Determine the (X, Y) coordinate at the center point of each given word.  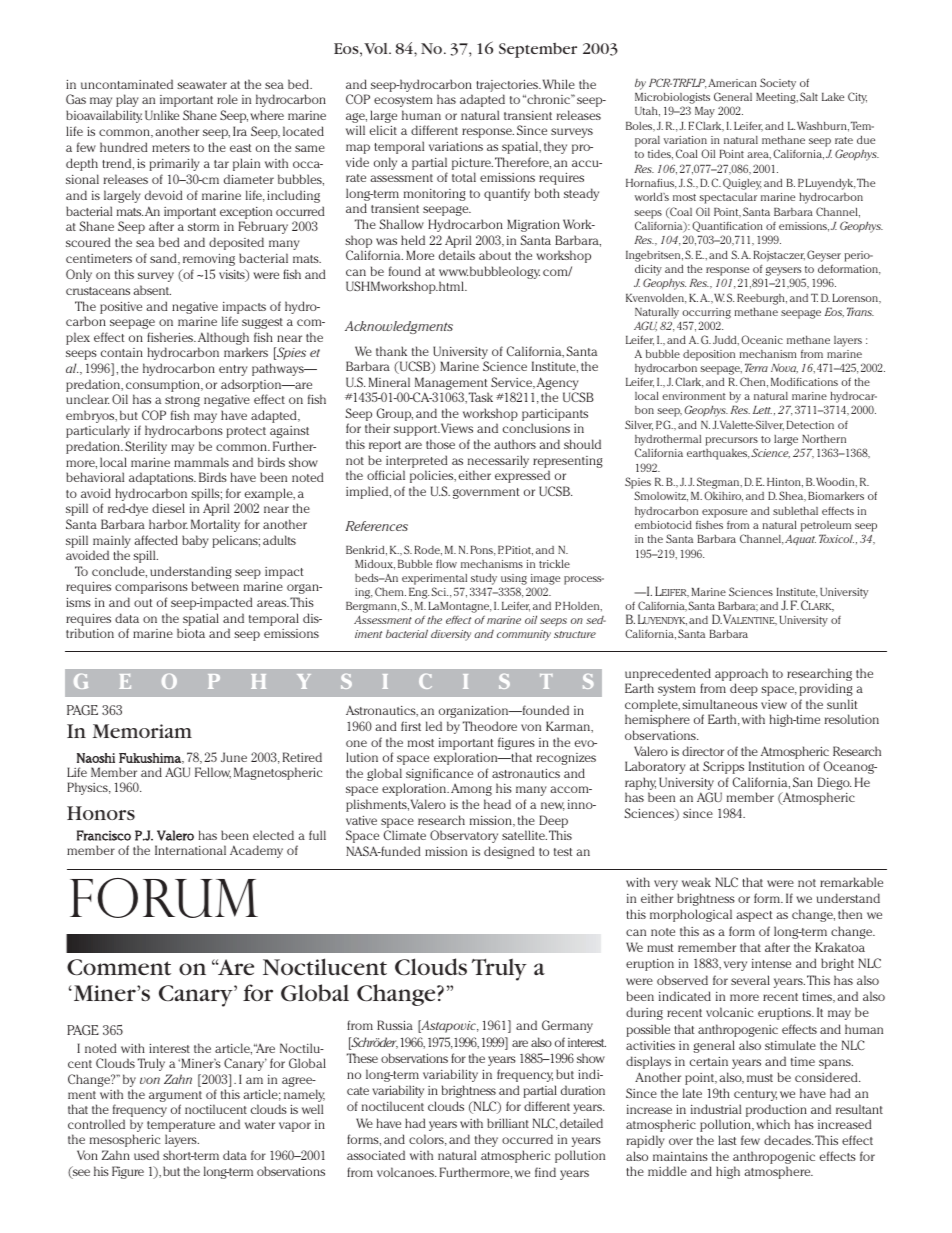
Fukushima (151, 758)
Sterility (146, 447)
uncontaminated (127, 84)
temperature (181, 1126)
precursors (731, 441)
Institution (776, 766)
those (440, 444)
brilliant (508, 1123)
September (538, 50)
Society (778, 84)
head (497, 804)
